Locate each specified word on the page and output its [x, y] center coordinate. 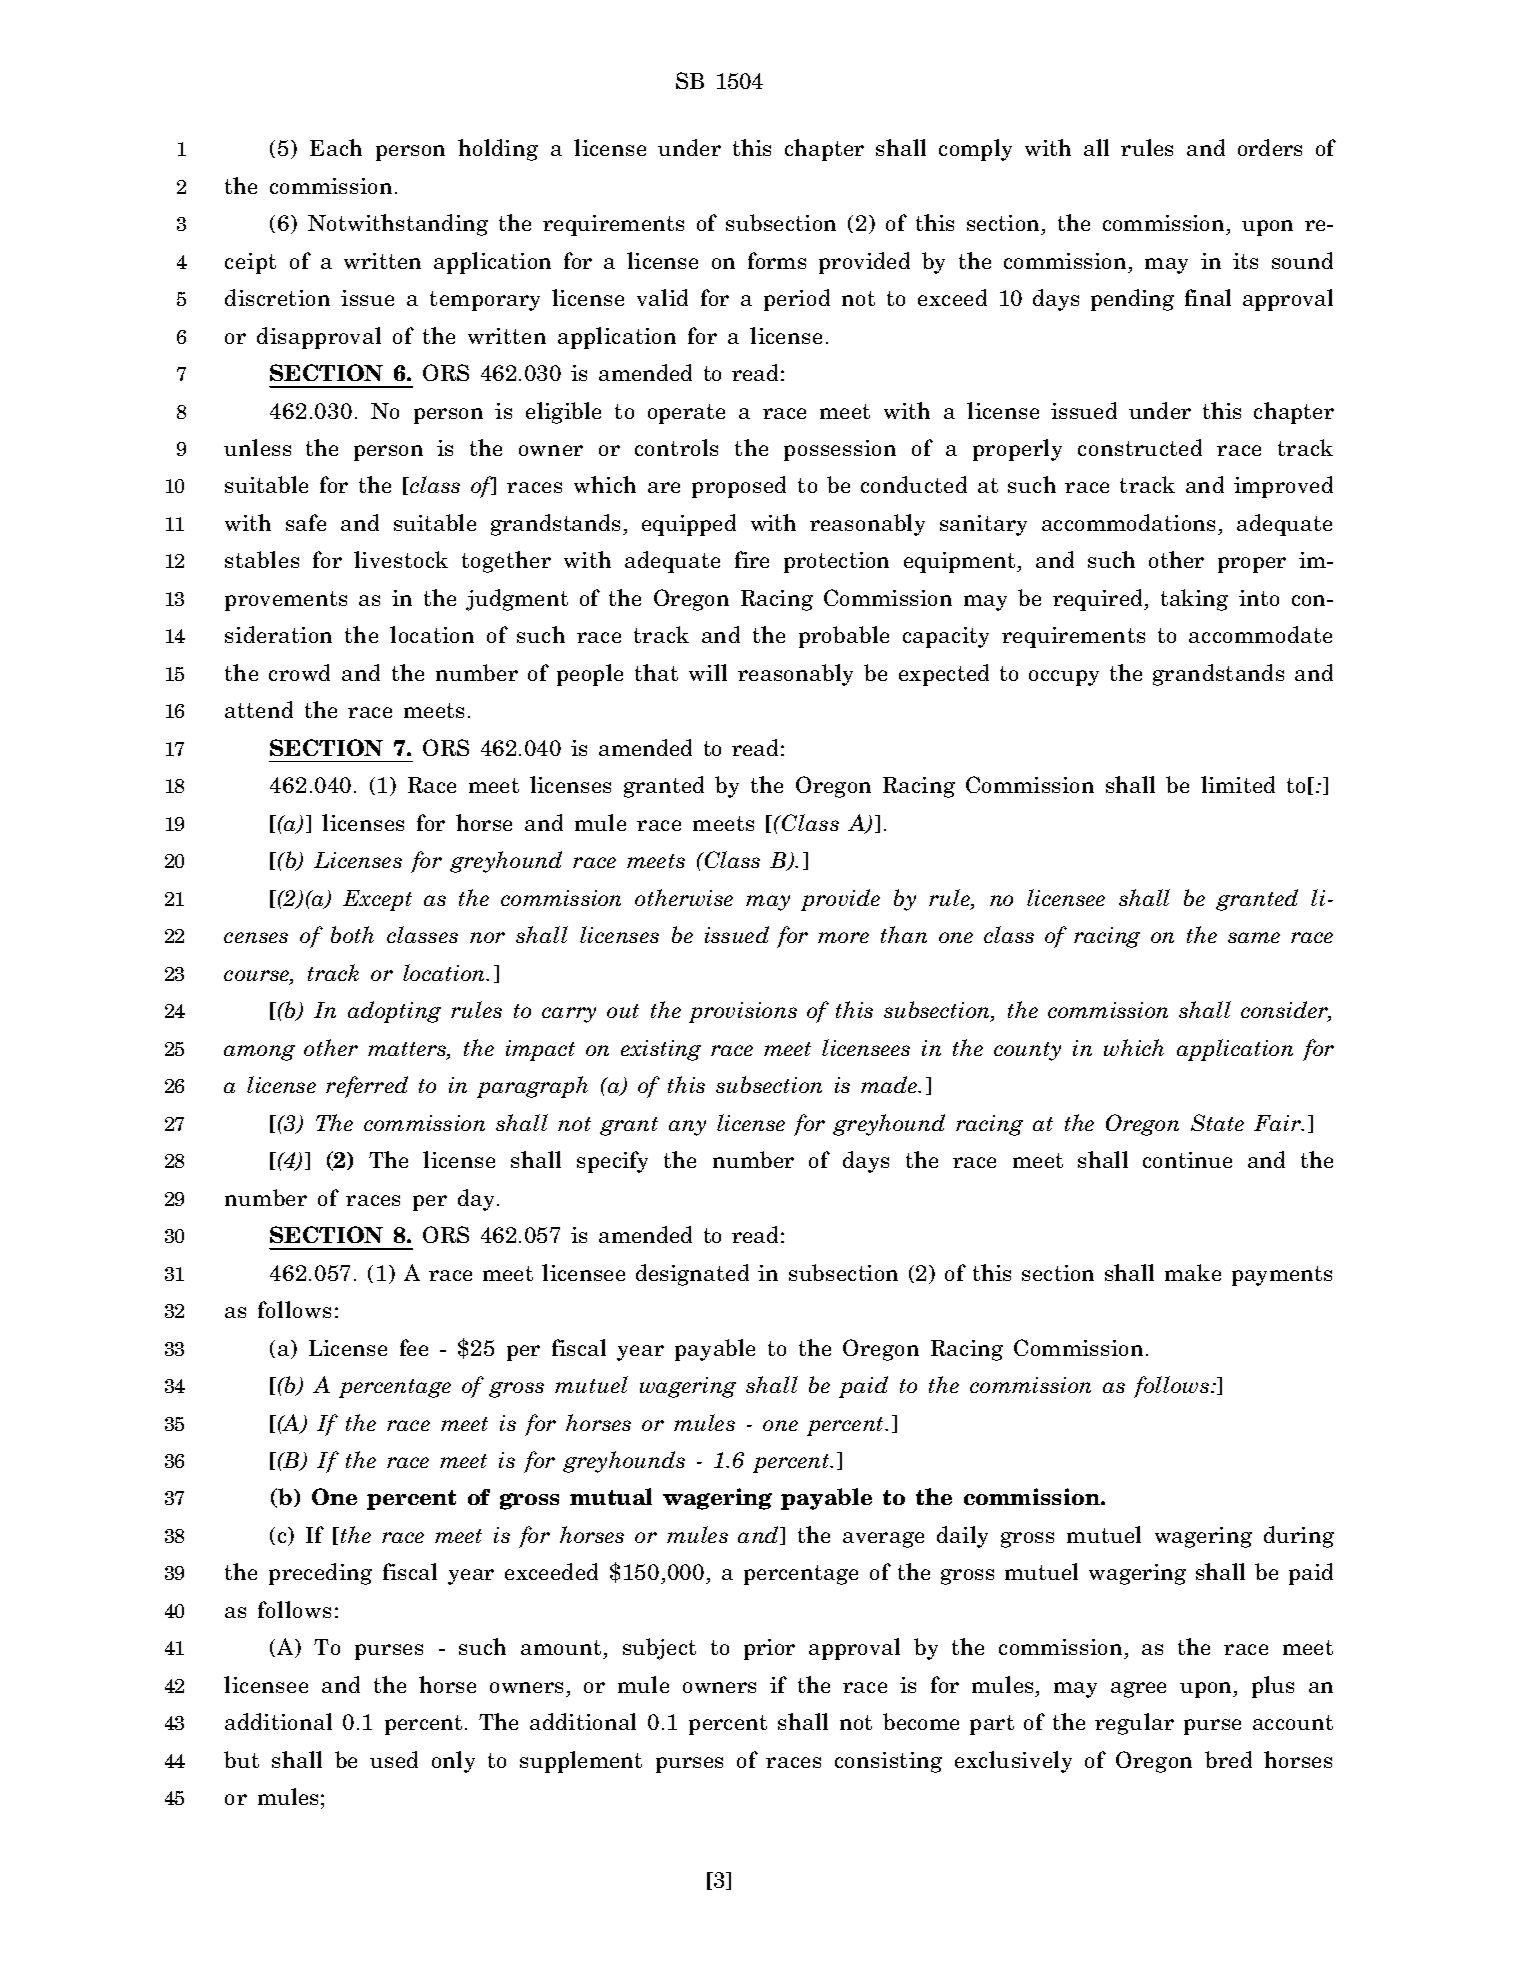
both [352, 934]
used [394, 1759]
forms [777, 260]
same [1254, 937]
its [1245, 261]
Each [336, 147]
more [843, 937]
